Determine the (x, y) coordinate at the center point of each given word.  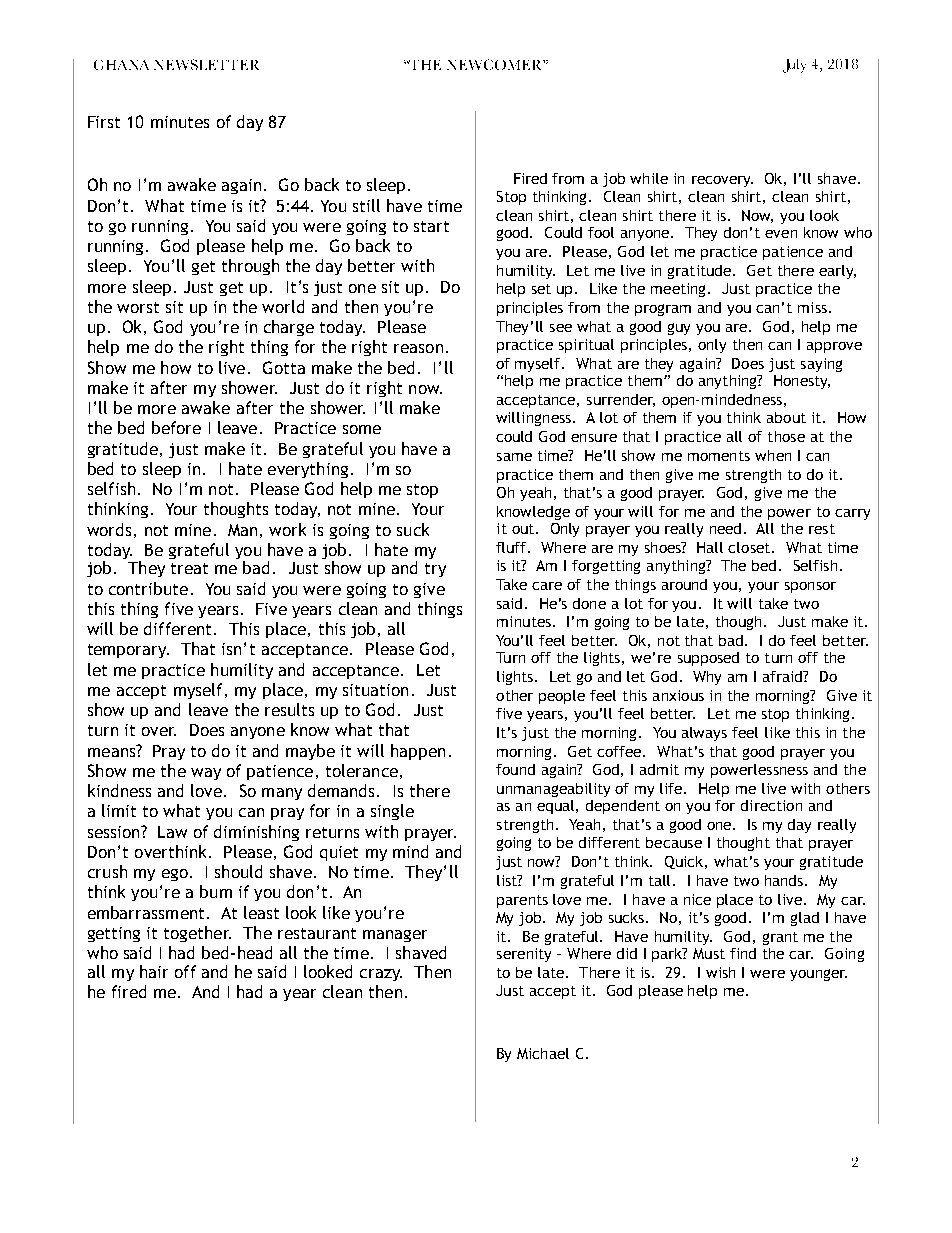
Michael (543, 1053)
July (794, 66)
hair (154, 971)
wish (720, 972)
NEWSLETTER (206, 64)
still (366, 205)
